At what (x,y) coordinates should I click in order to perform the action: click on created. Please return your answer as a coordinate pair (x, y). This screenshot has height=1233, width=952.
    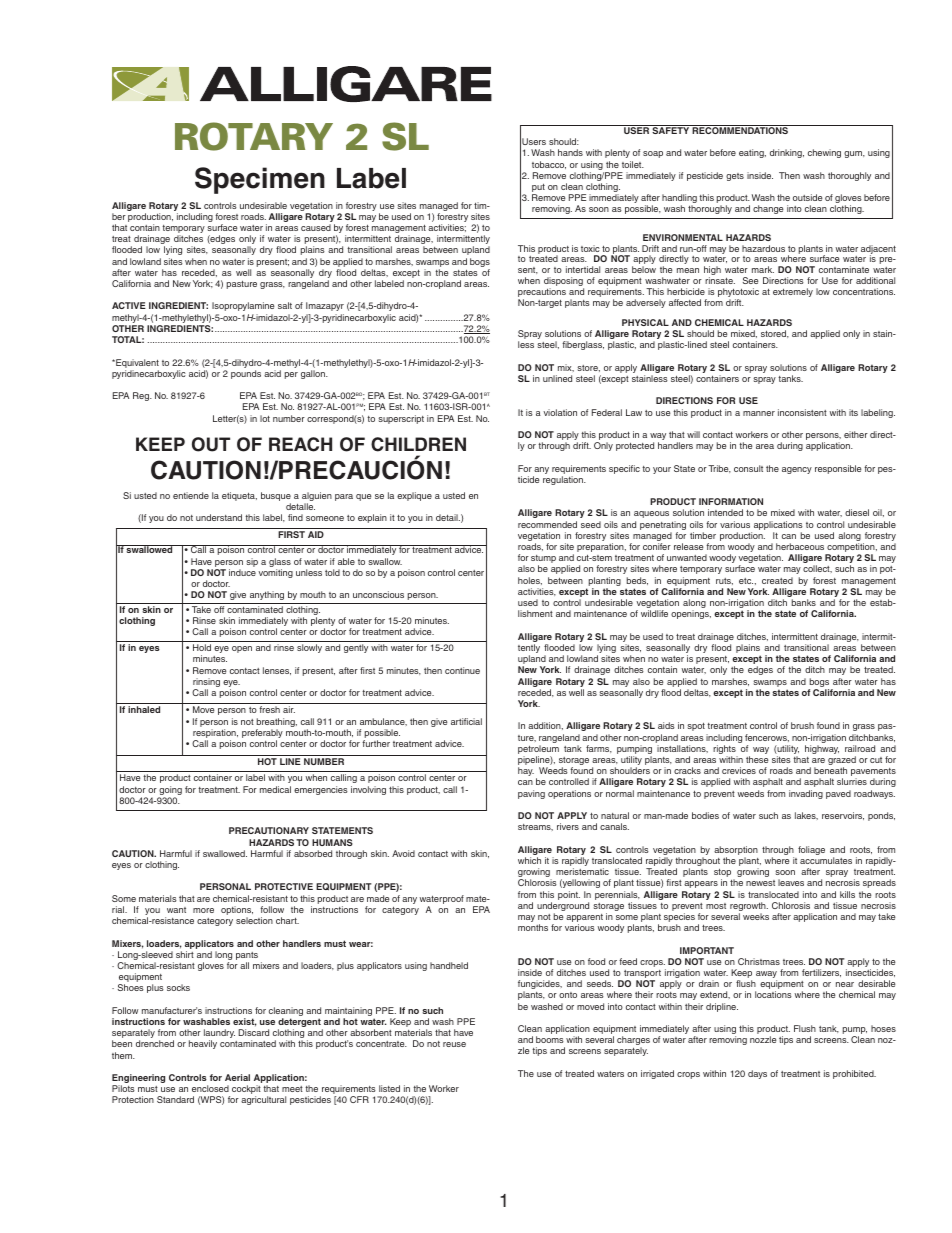
    Looking at the image, I should click on (777, 580).
